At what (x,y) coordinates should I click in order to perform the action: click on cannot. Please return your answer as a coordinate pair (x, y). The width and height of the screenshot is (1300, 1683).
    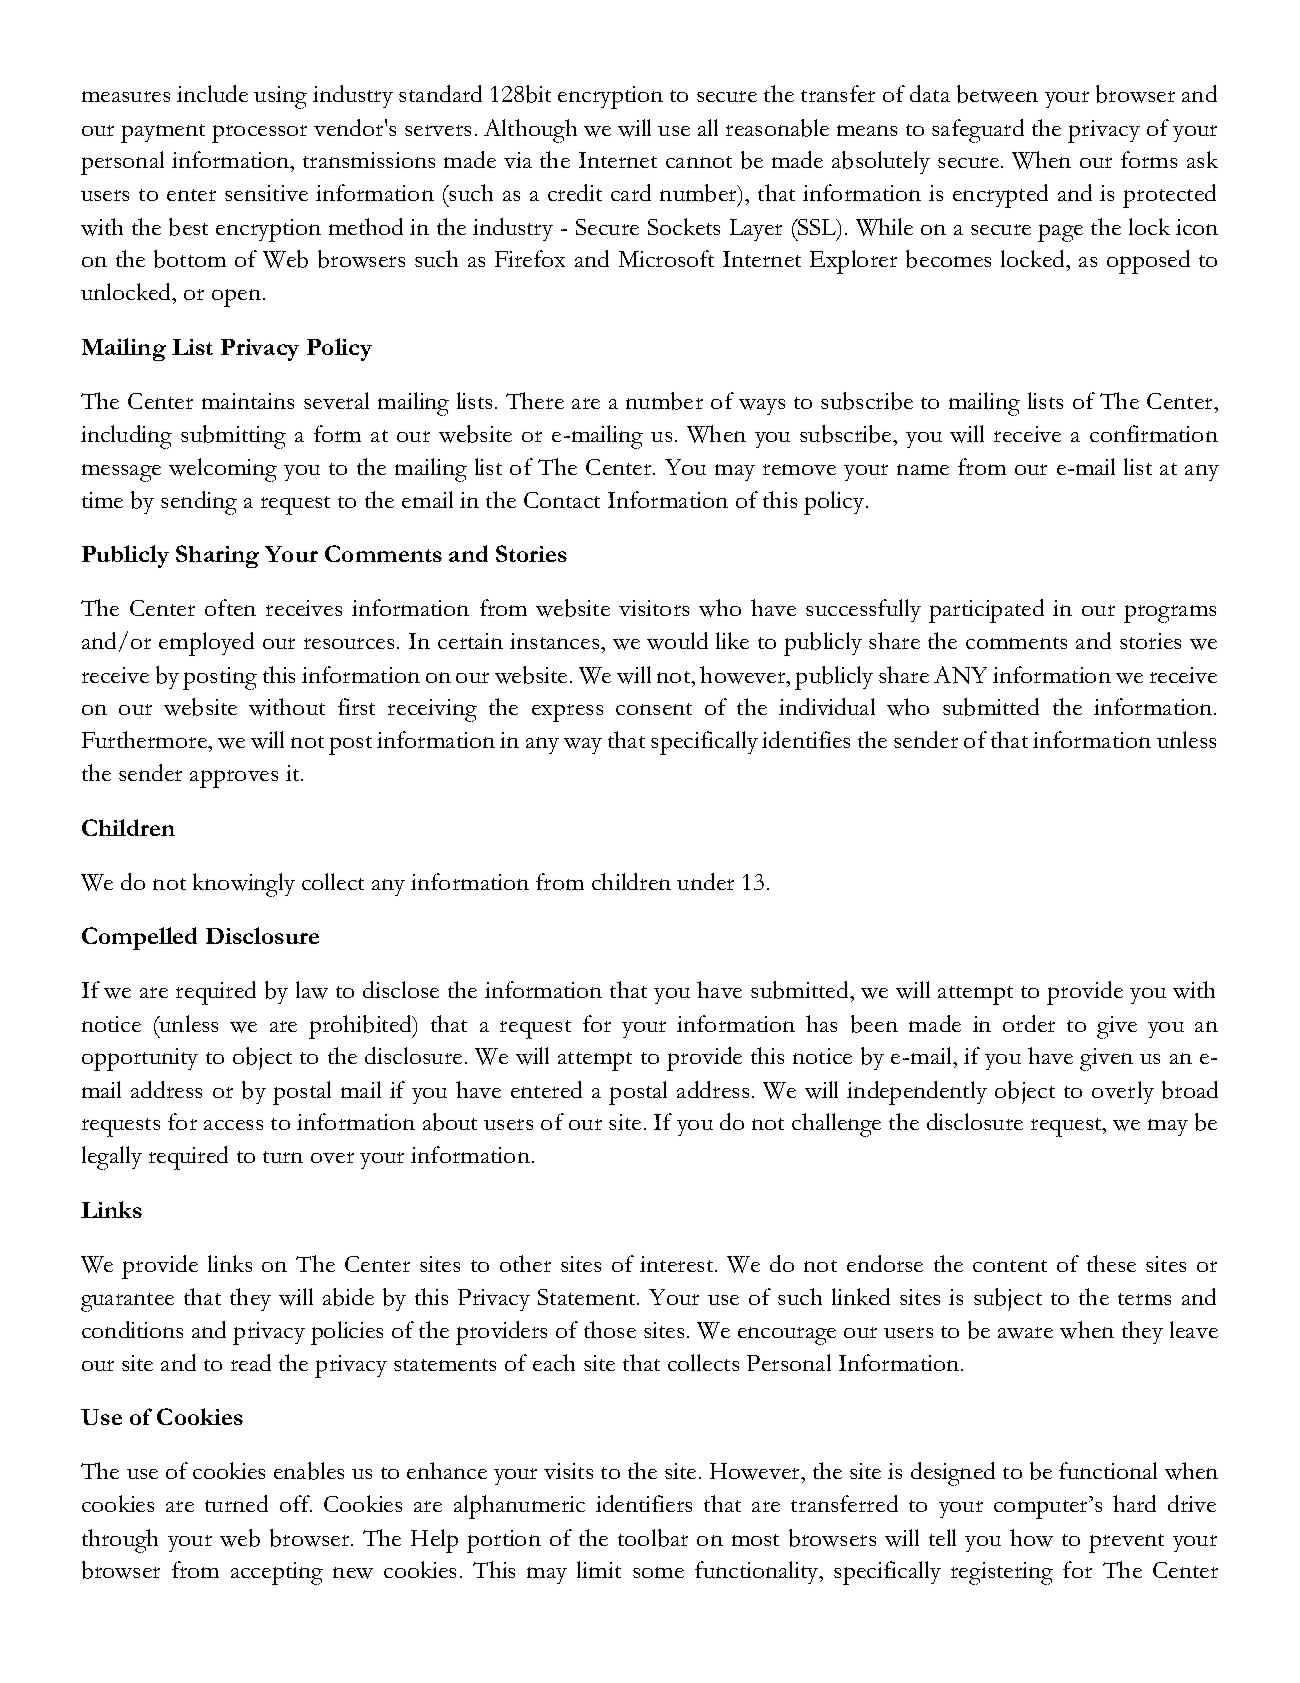
    Looking at the image, I should click on (699, 162).
